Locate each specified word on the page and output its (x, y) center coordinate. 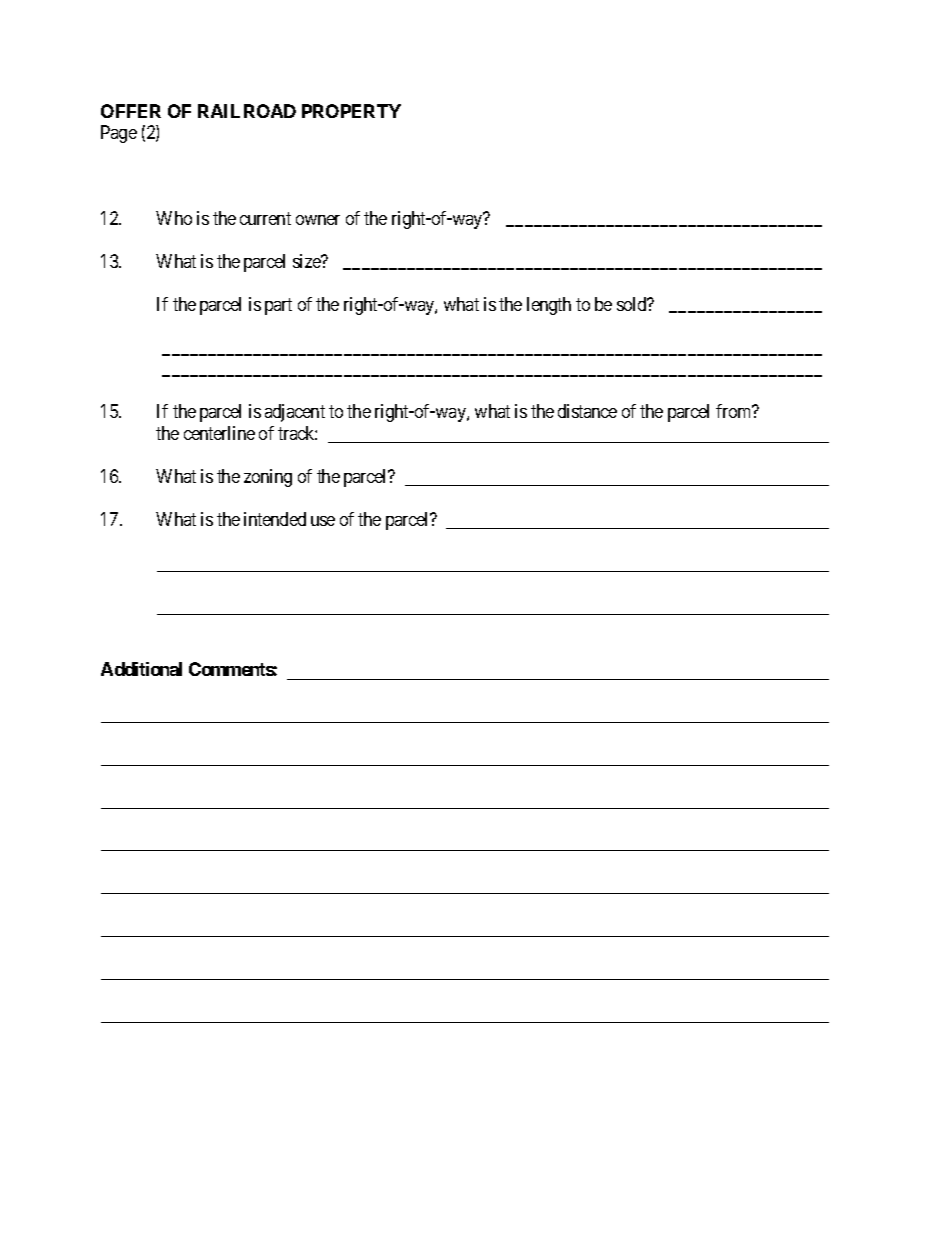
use (323, 521)
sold (633, 304)
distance (587, 411)
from (735, 411)
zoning (268, 478)
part (278, 306)
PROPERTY (351, 111)
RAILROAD (247, 111)
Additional (141, 669)
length (549, 306)
